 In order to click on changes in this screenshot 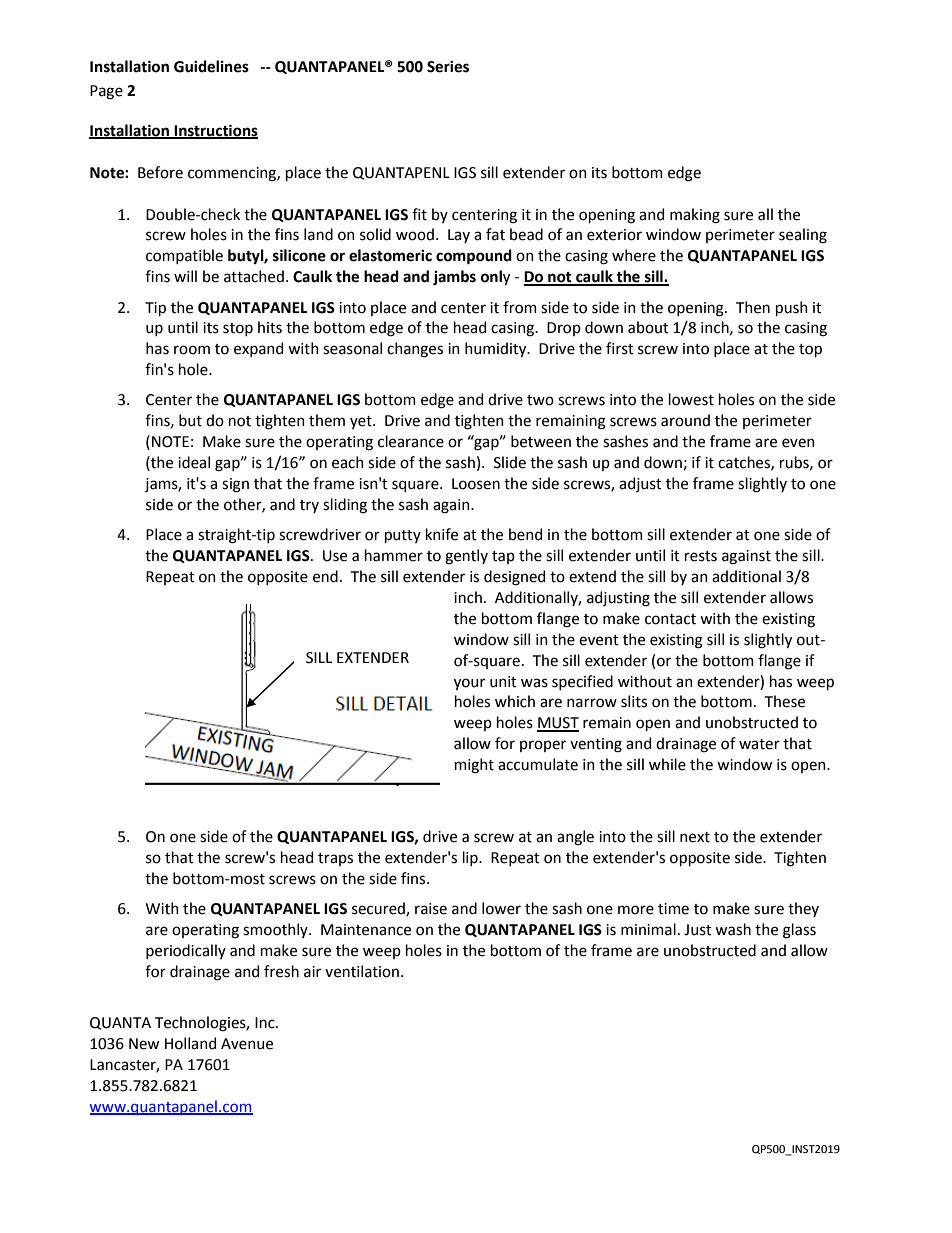, I will do `click(415, 350)`.
